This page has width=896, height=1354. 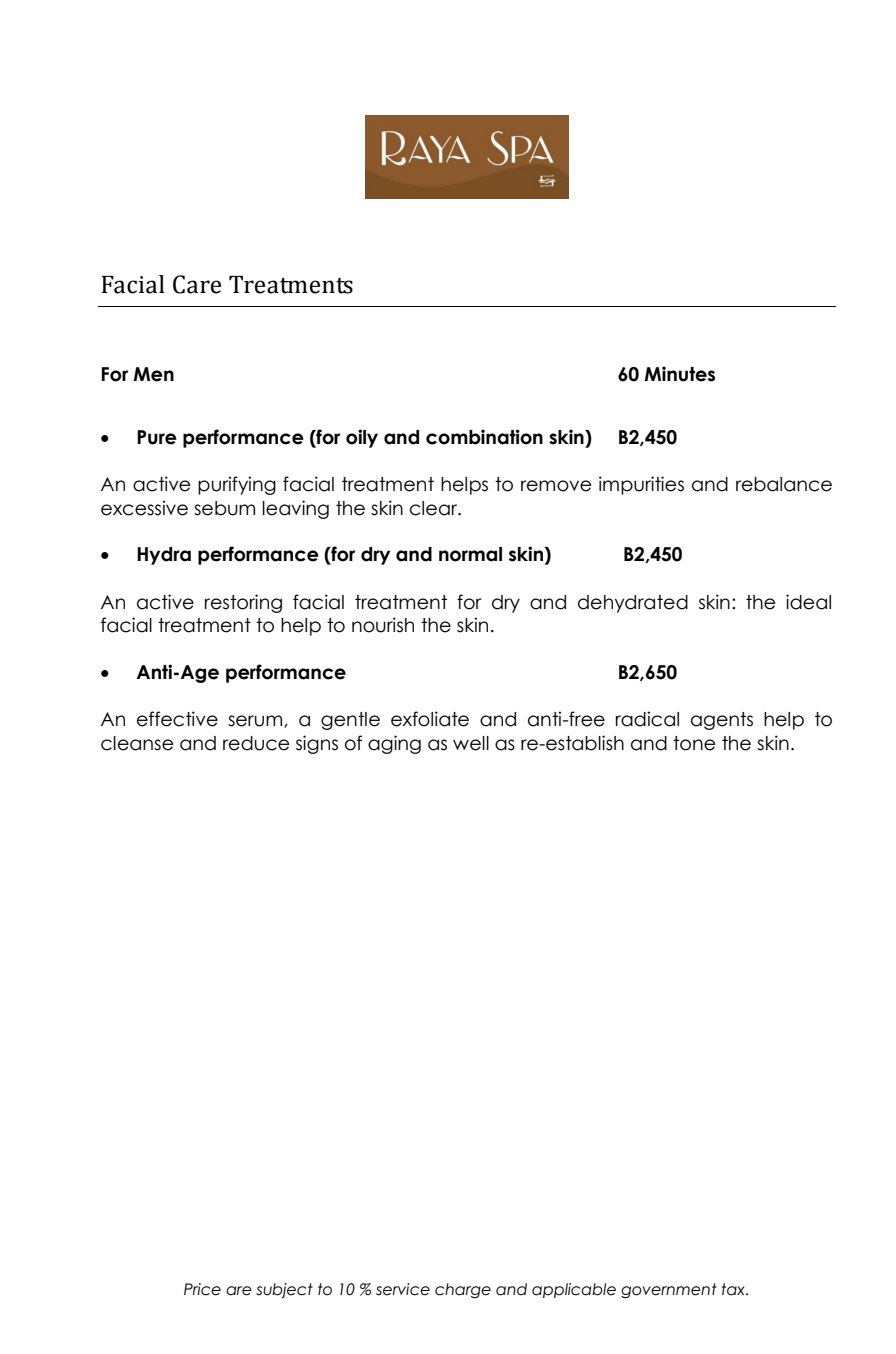 What do you see at coordinates (202, 1289) in the page?
I see `Price` at bounding box center [202, 1289].
